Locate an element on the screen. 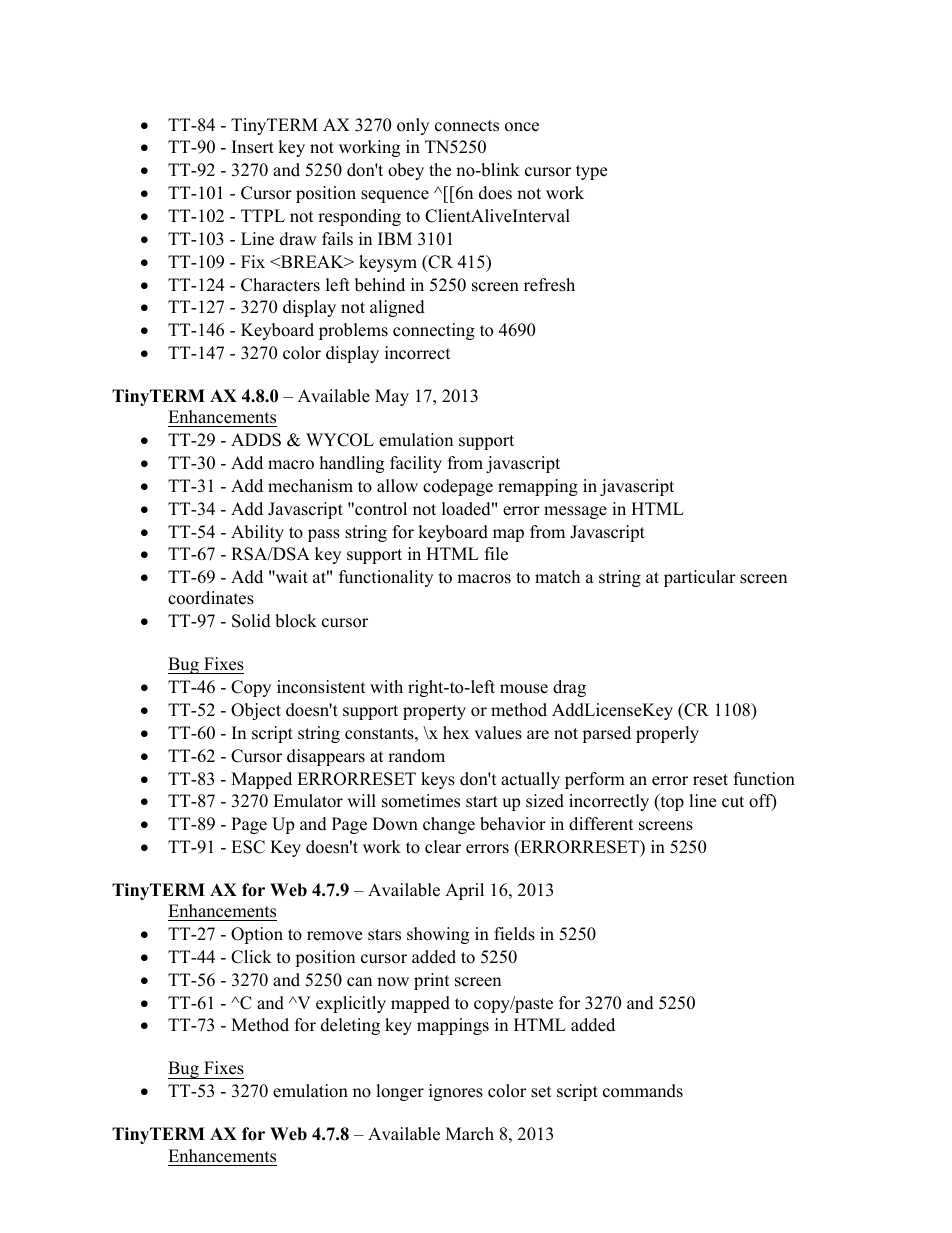  ignores is located at coordinates (456, 1092).
